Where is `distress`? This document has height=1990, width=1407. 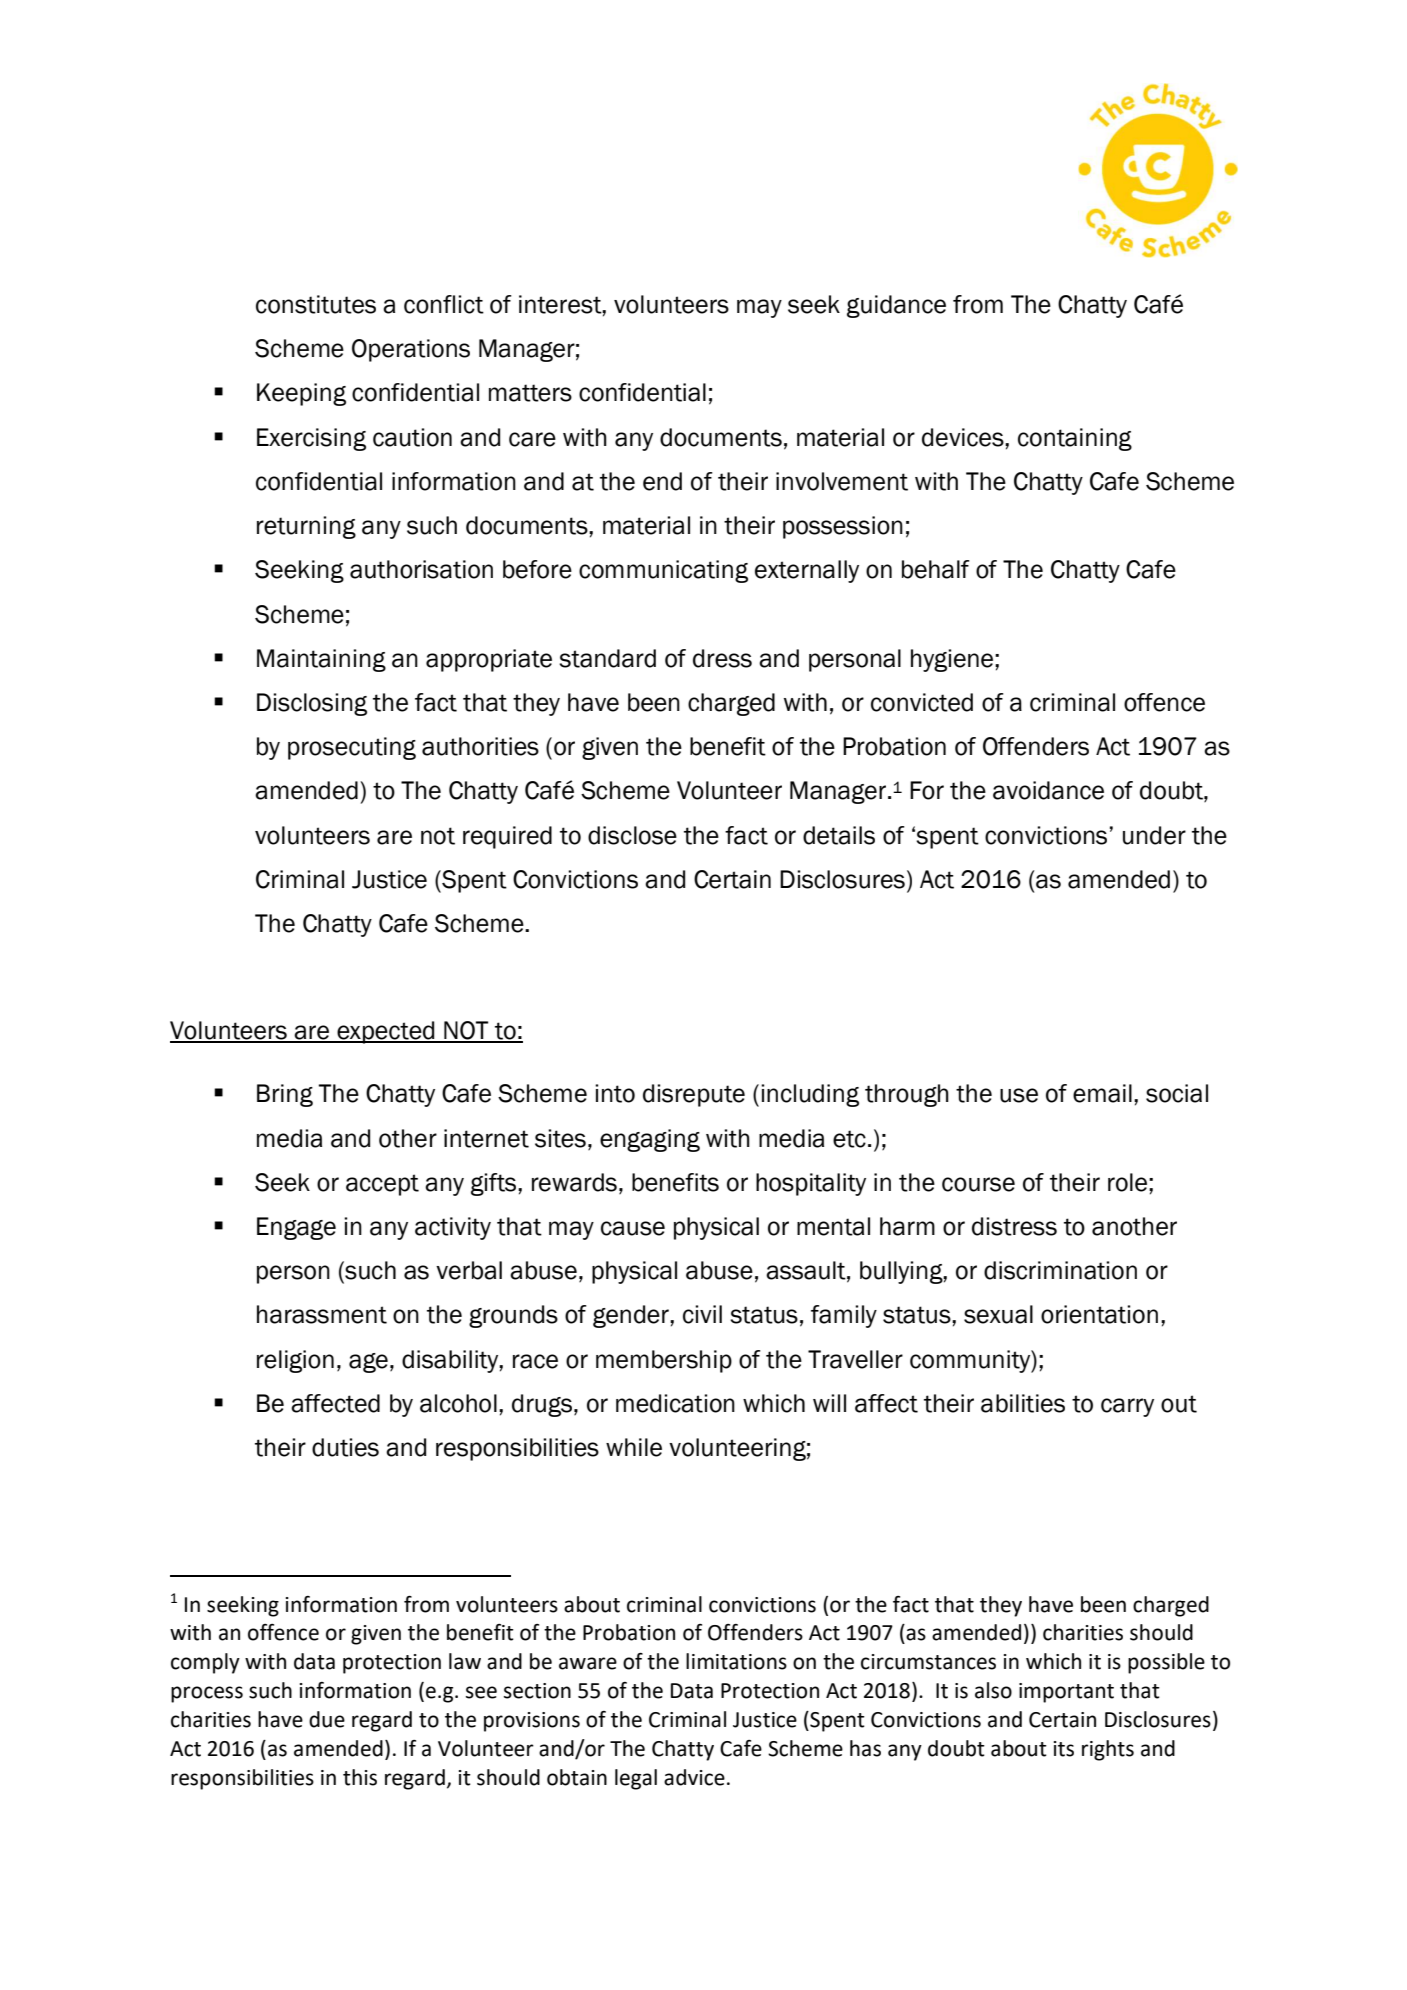 distress is located at coordinates (1014, 1226).
